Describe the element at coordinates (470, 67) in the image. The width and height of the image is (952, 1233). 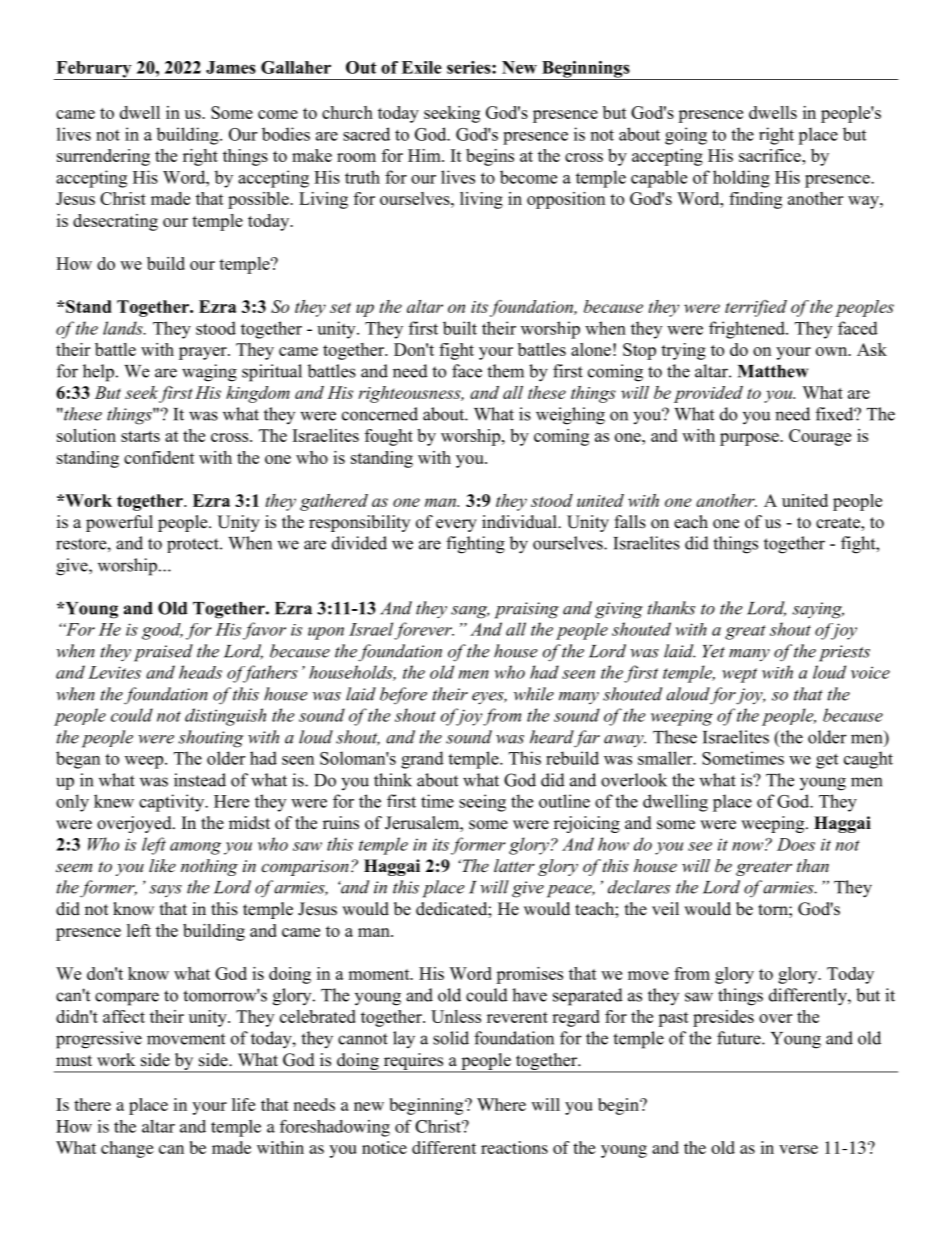
I see `series` at that location.
